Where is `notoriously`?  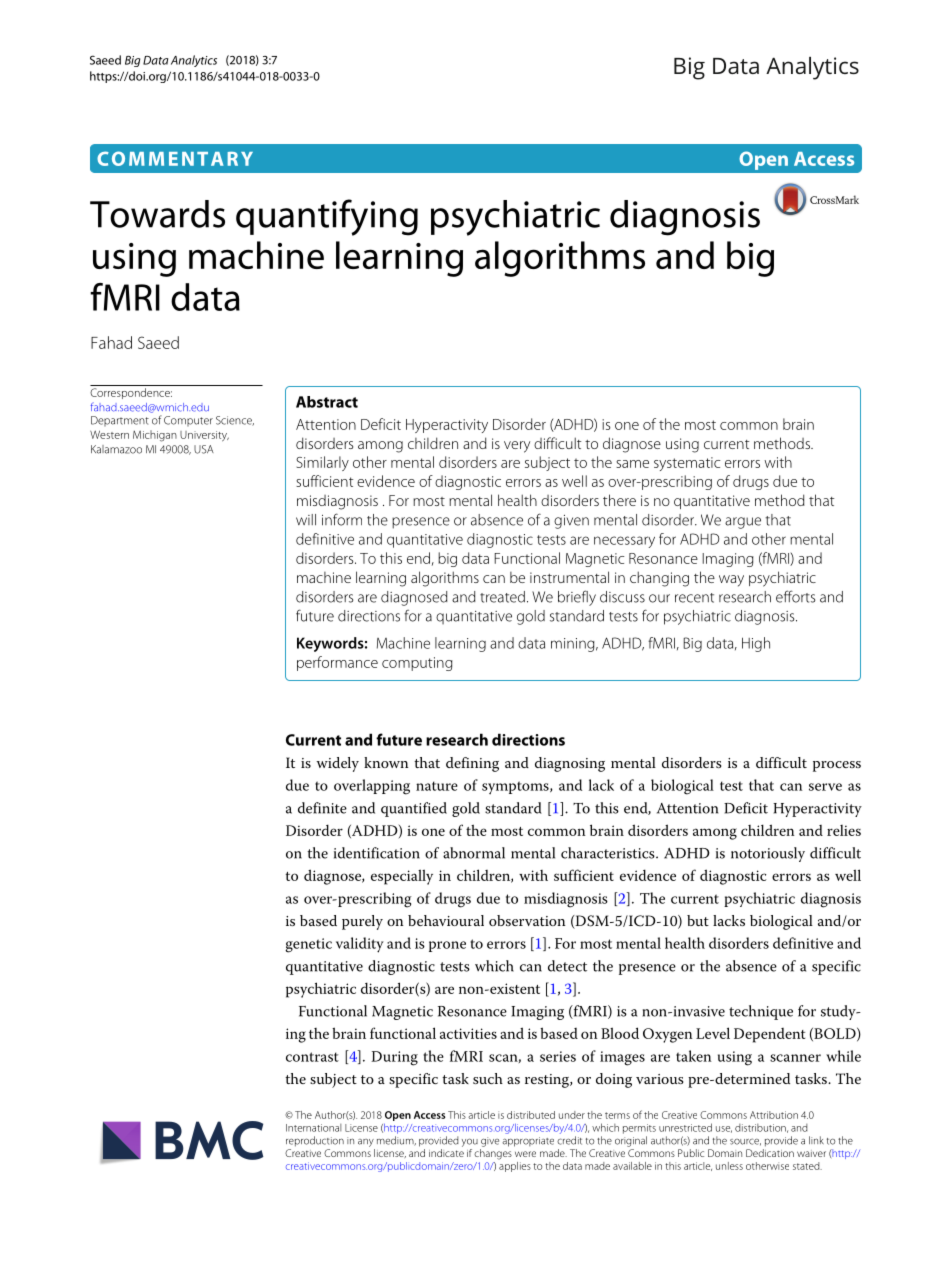 notoriously is located at coordinates (768, 854).
